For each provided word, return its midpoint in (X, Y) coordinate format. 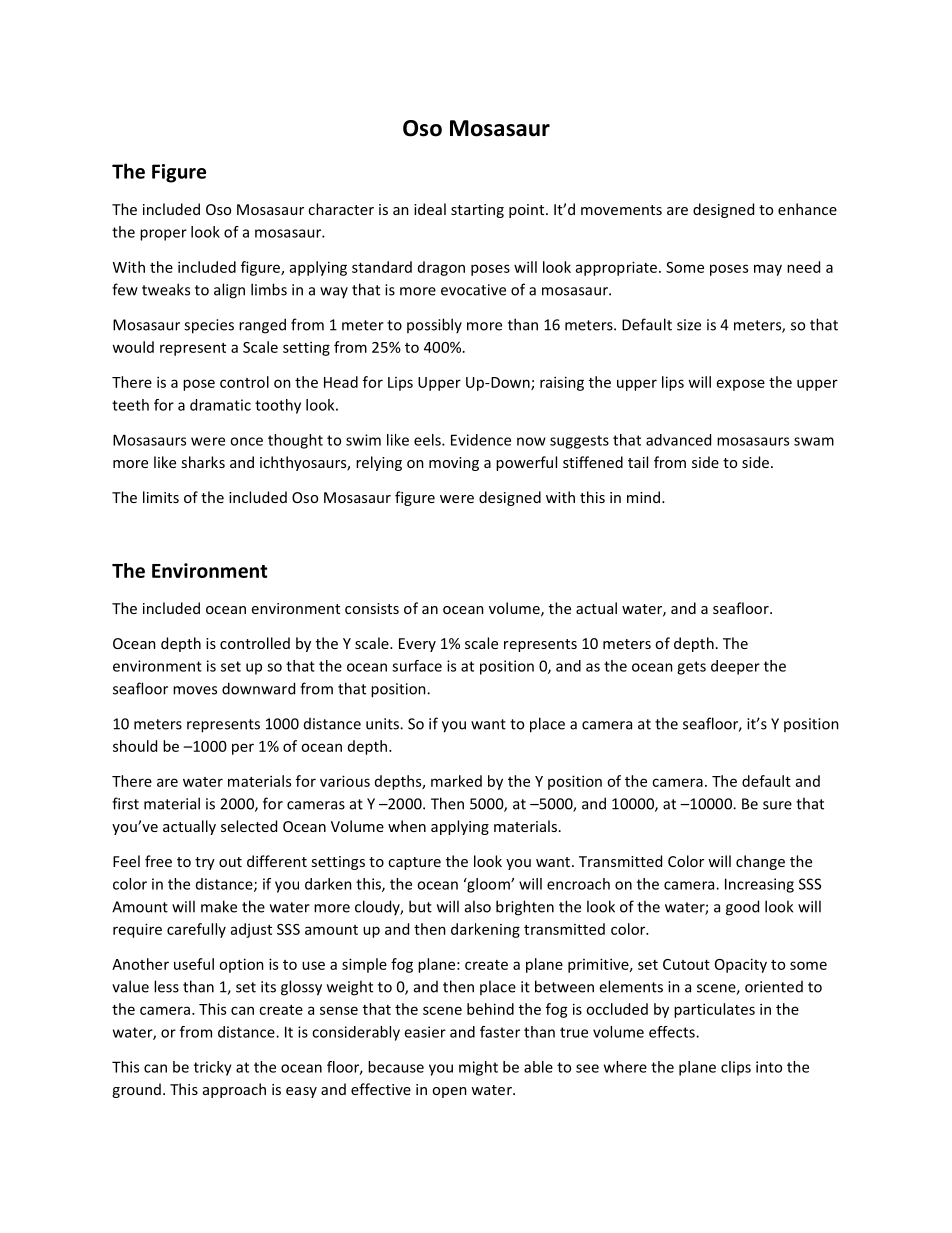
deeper (735, 667)
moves (195, 690)
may (768, 270)
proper (163, 235)
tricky (213, 1068)
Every (417, 645)
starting (477, 211)
